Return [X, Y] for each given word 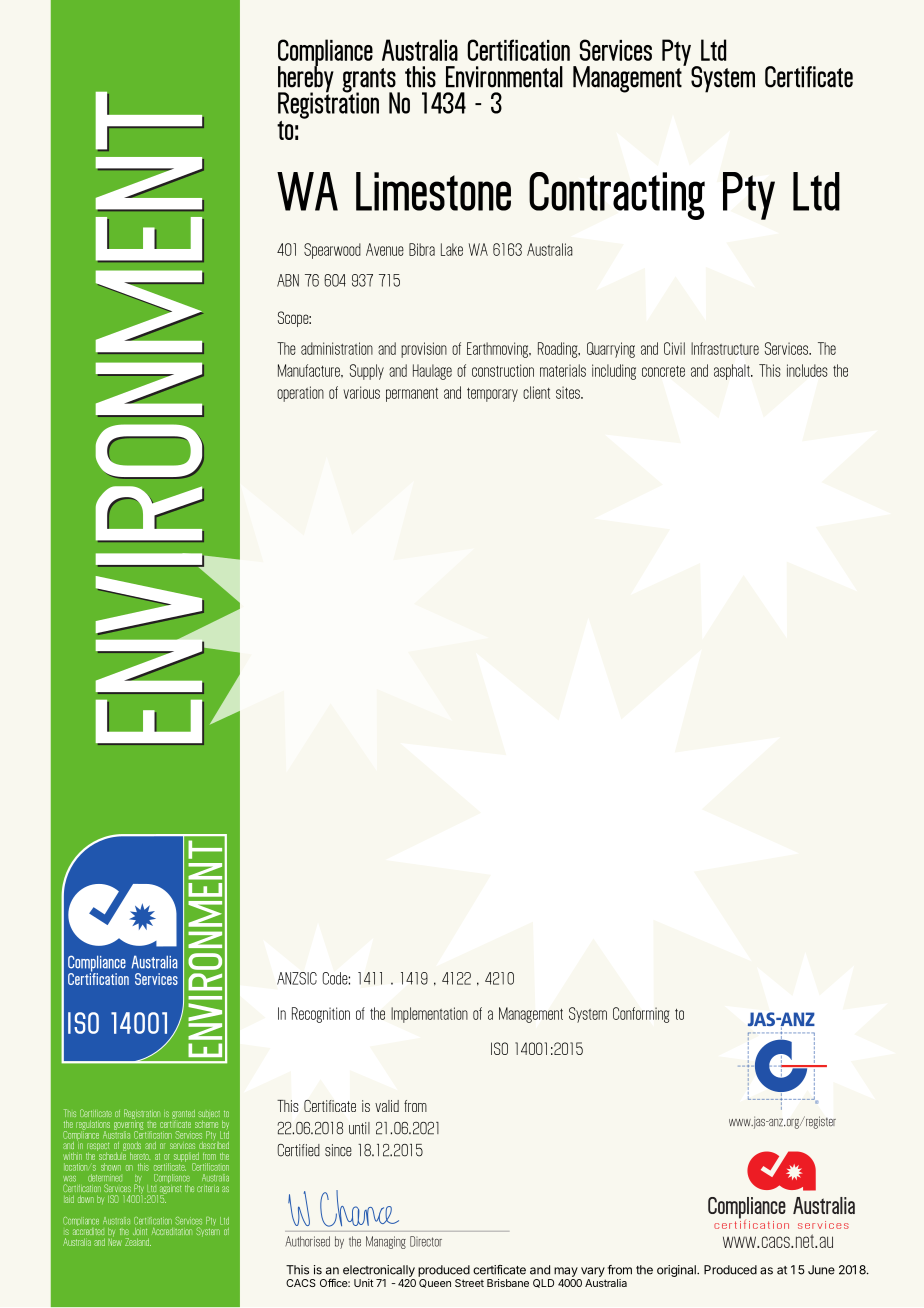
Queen [435, 1283]
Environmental [504, 77]
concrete [663, 371]
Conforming [641, 1015]
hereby [306, 79]
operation [300, 394]
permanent [412, 395]
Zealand [138, 1242]
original [677, 1271]
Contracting [617, 196]
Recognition [321, 1015]
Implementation [429, 1015]
